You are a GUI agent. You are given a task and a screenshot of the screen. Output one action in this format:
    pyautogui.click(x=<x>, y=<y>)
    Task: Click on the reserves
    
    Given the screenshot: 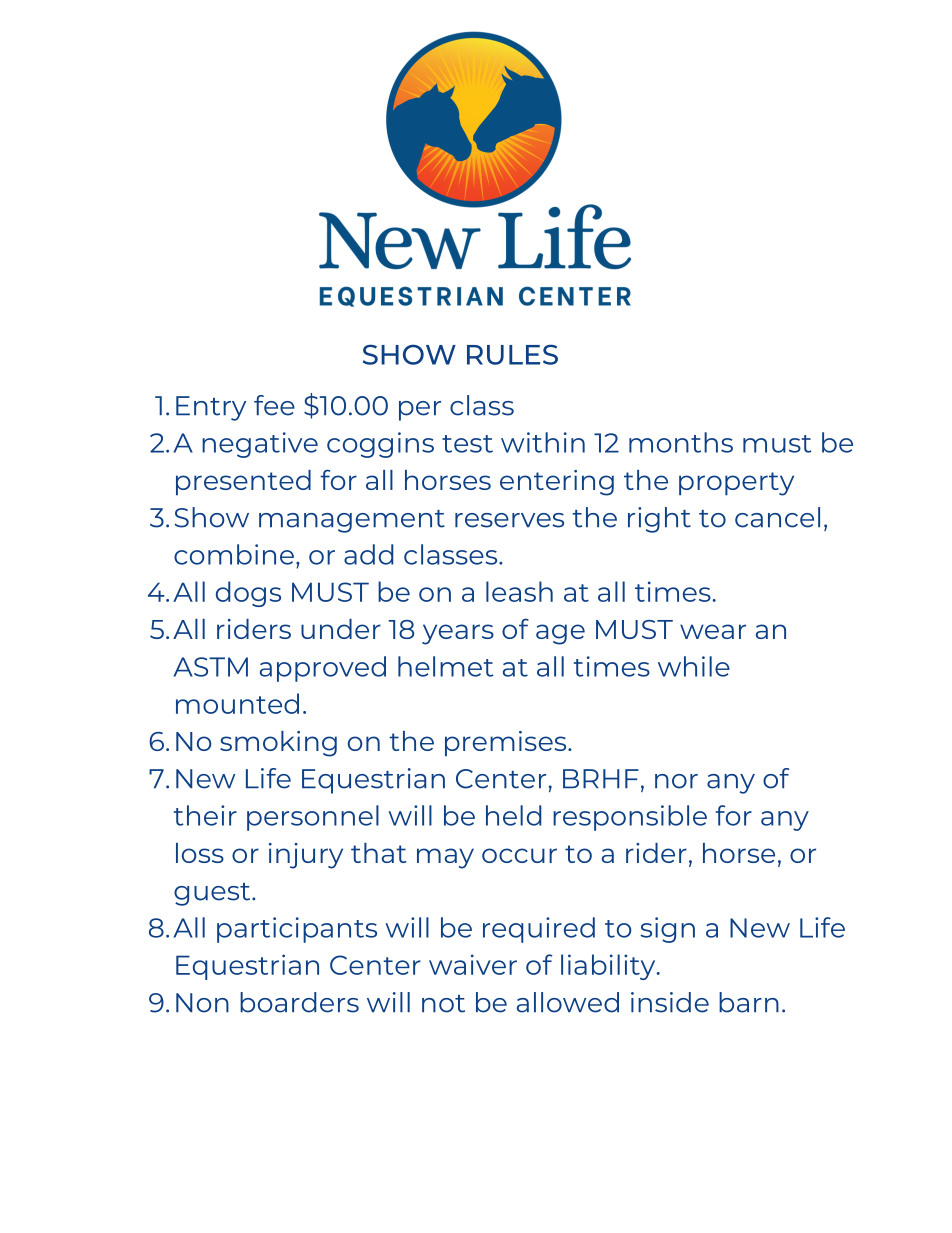 What is the action you would take?
    pyautogui.click(x=509, y=520)
